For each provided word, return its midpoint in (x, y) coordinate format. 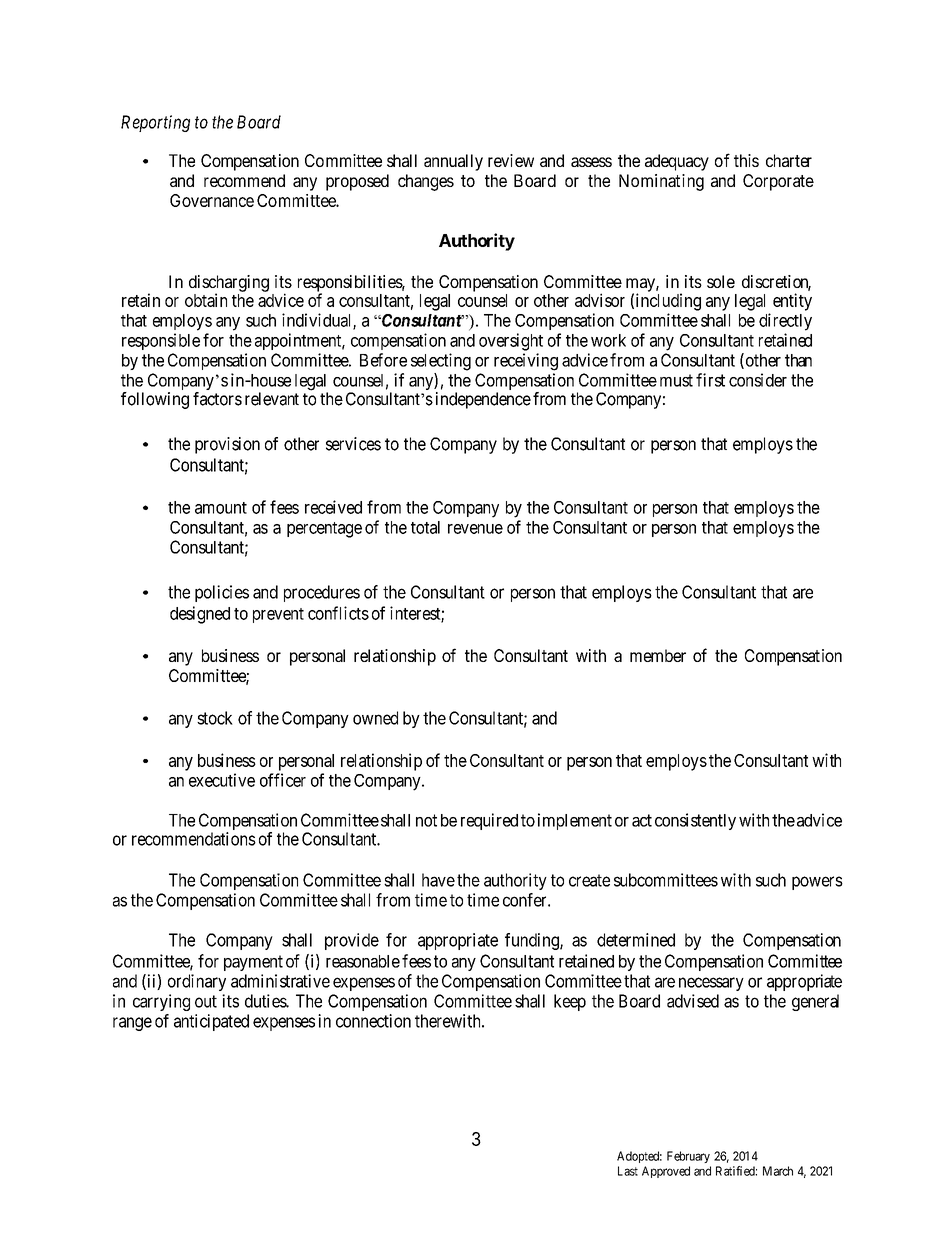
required (489, 821)
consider (758, 380)
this (746, 160)
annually (453, 162)
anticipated (211, 1022)
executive (222, 780)
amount (221, 508)
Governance (212, 200)
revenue (475, 529)
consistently (695, 821)
